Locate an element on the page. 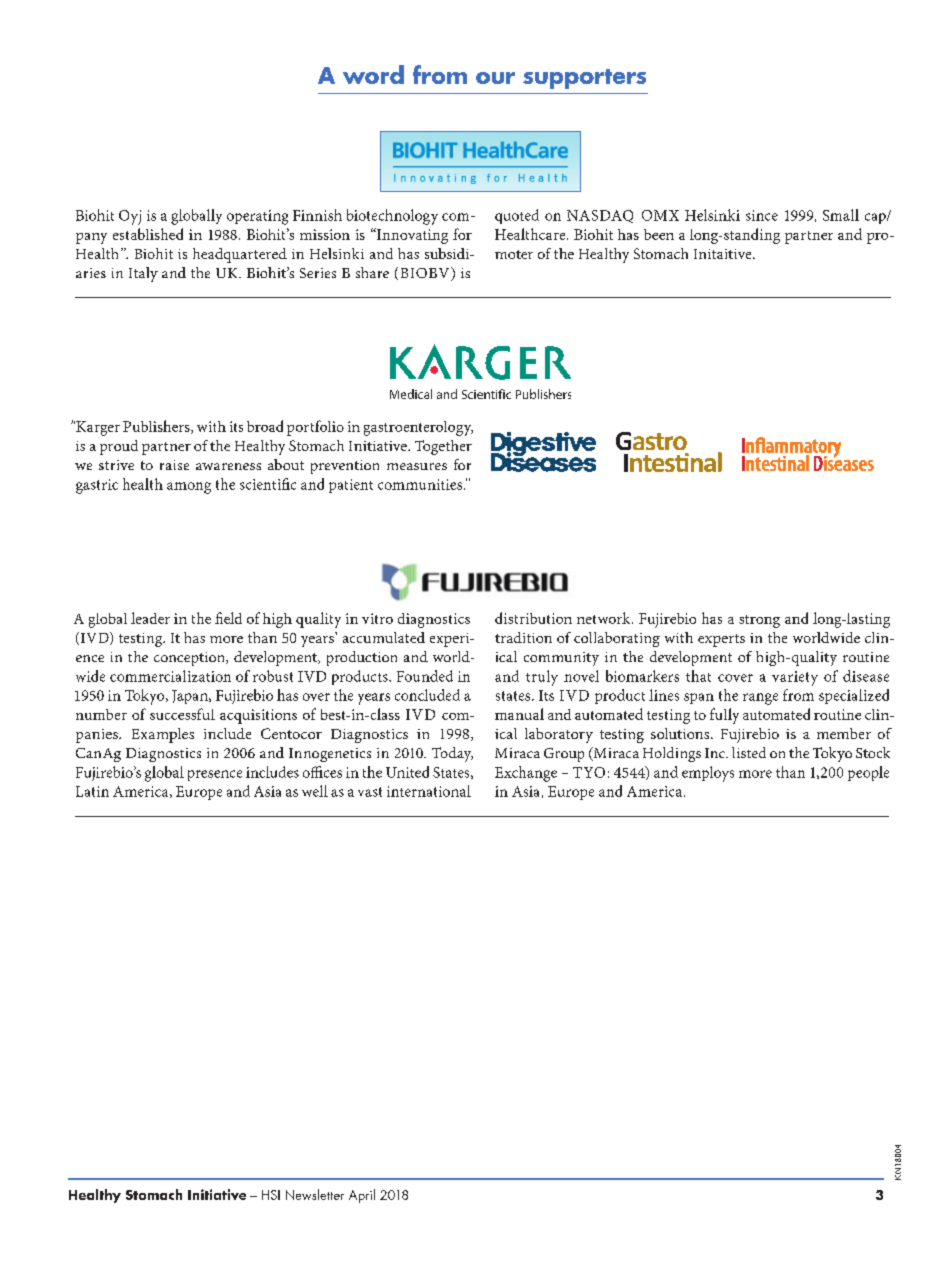 The height and width of the image is (1270, 952). Latin is located at coordinates (92, 791).
